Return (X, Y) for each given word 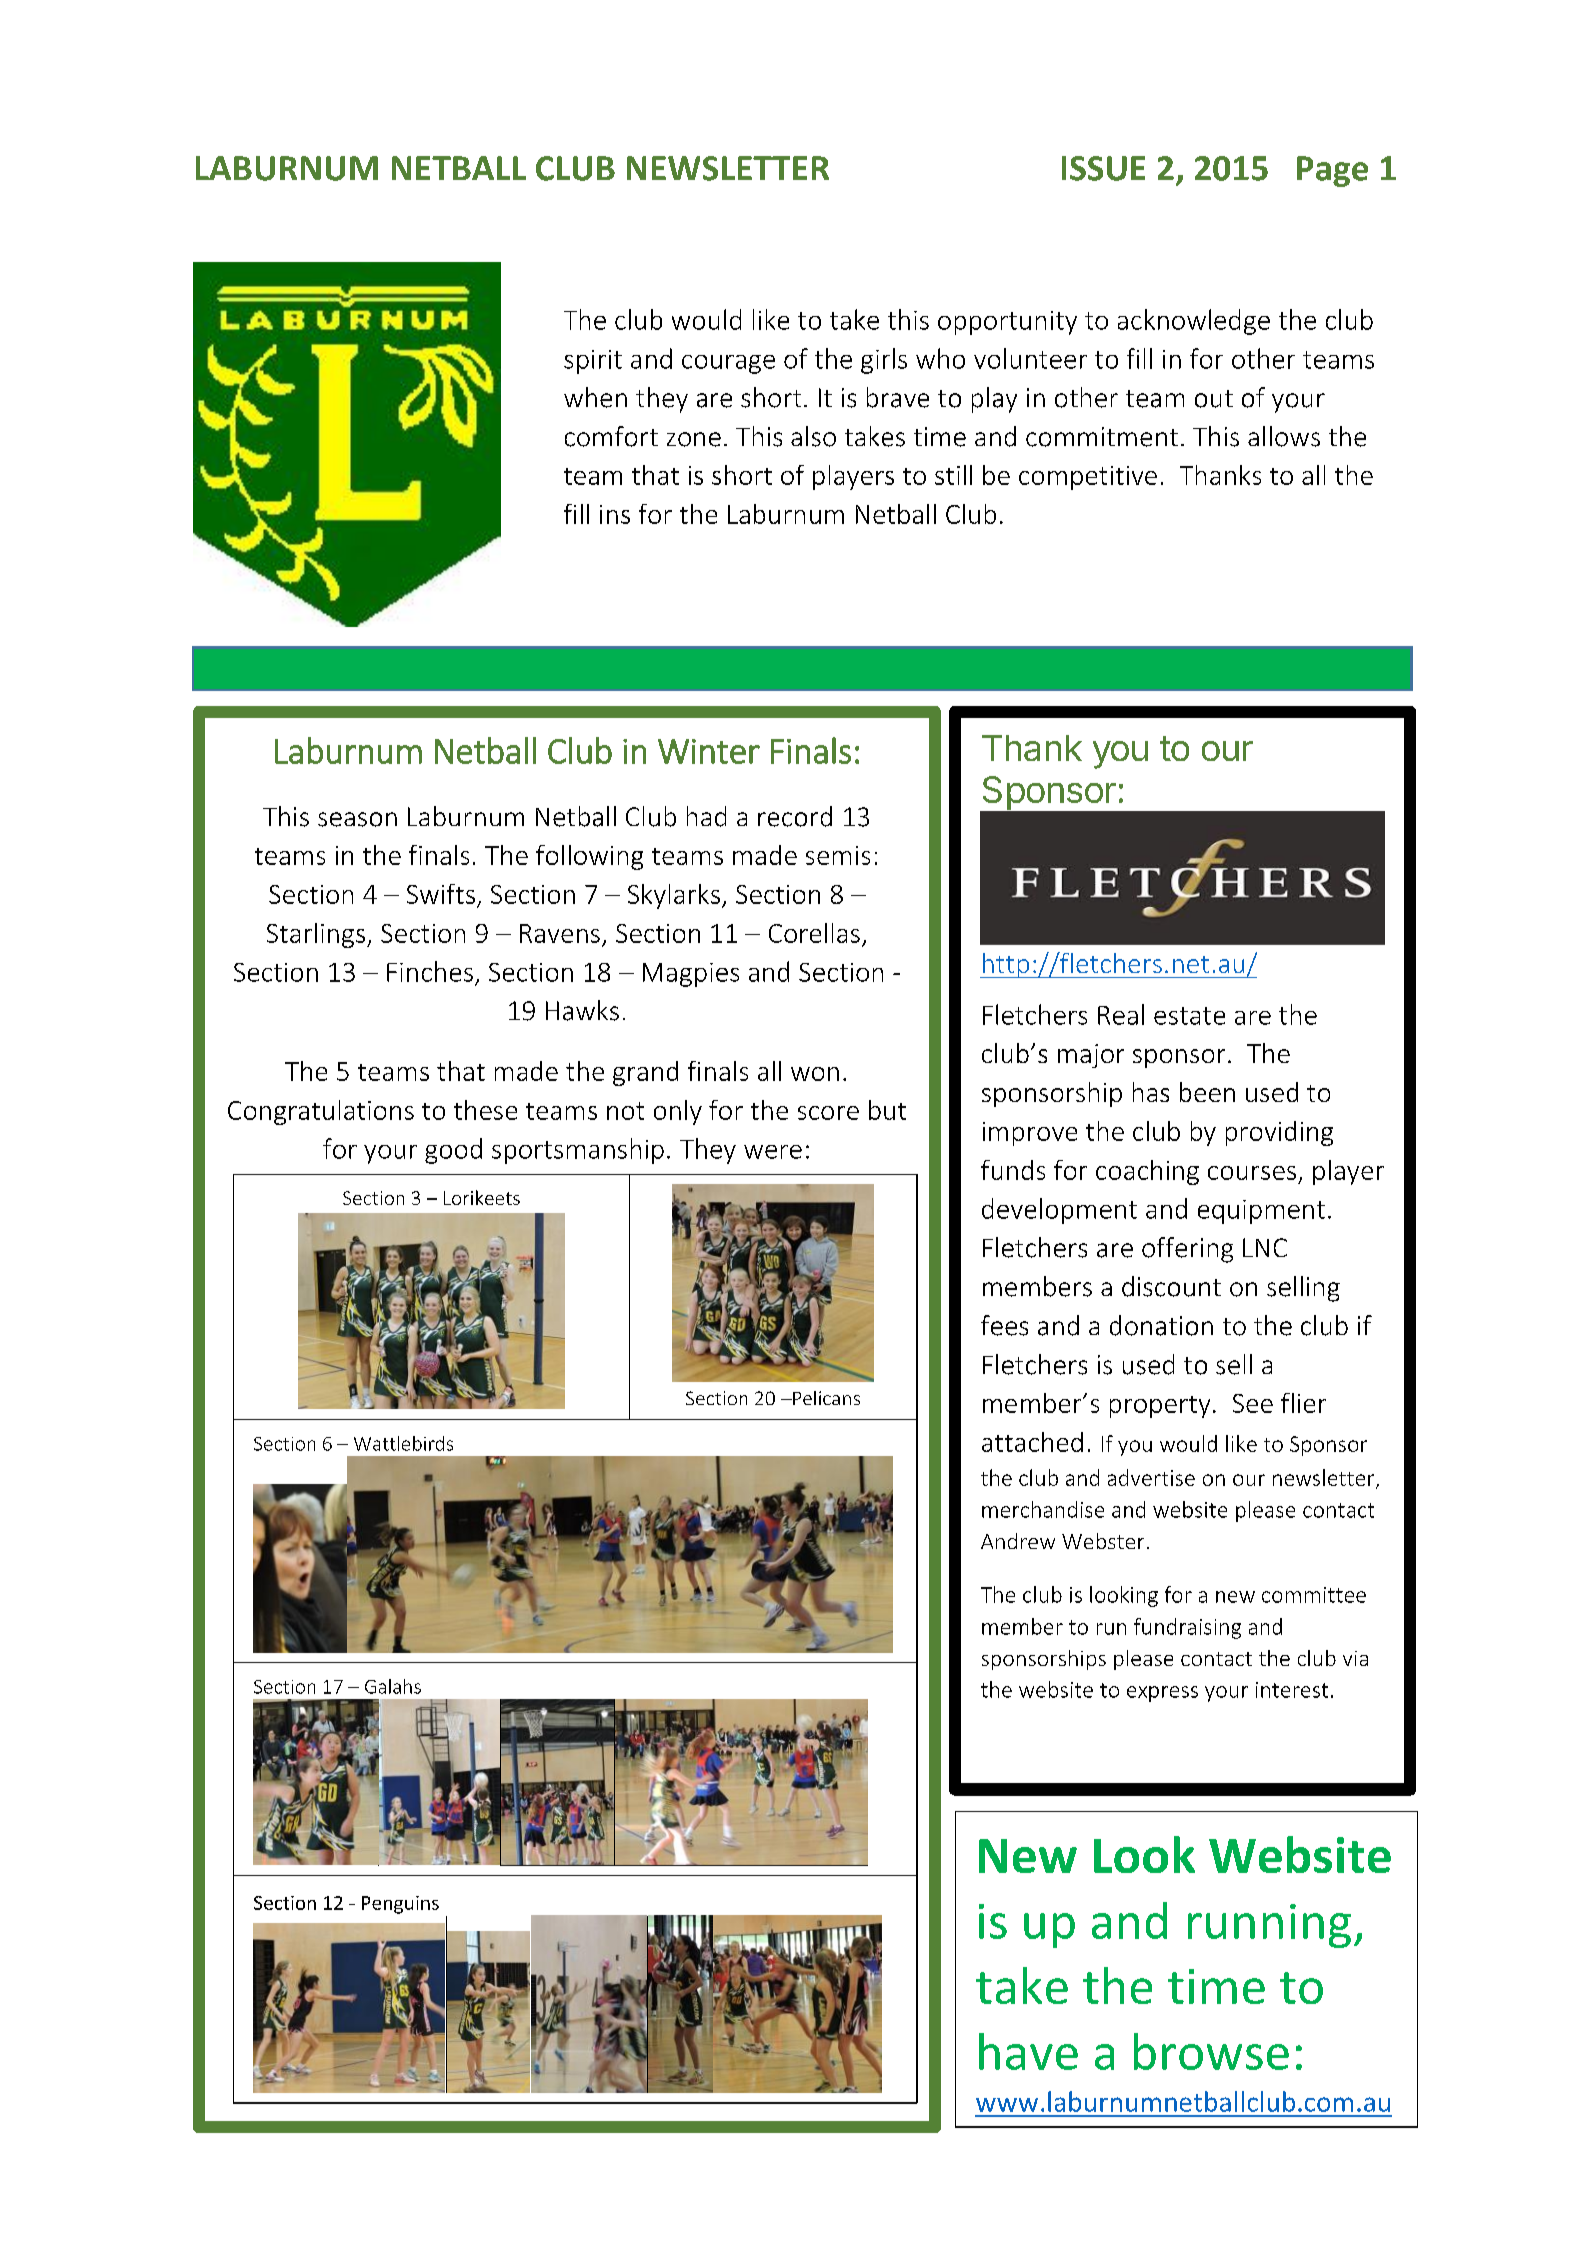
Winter (709, 751)
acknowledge (1194, 322)
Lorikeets (482, 1197)
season (357, 819)
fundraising (1187, 1628)
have (1028, 2051)
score (828, 1113)
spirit (593, 362)
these (485, 1110)
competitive (1088, 478)
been (1207, 1092)
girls (884, 361)
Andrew (1018, 1541)
